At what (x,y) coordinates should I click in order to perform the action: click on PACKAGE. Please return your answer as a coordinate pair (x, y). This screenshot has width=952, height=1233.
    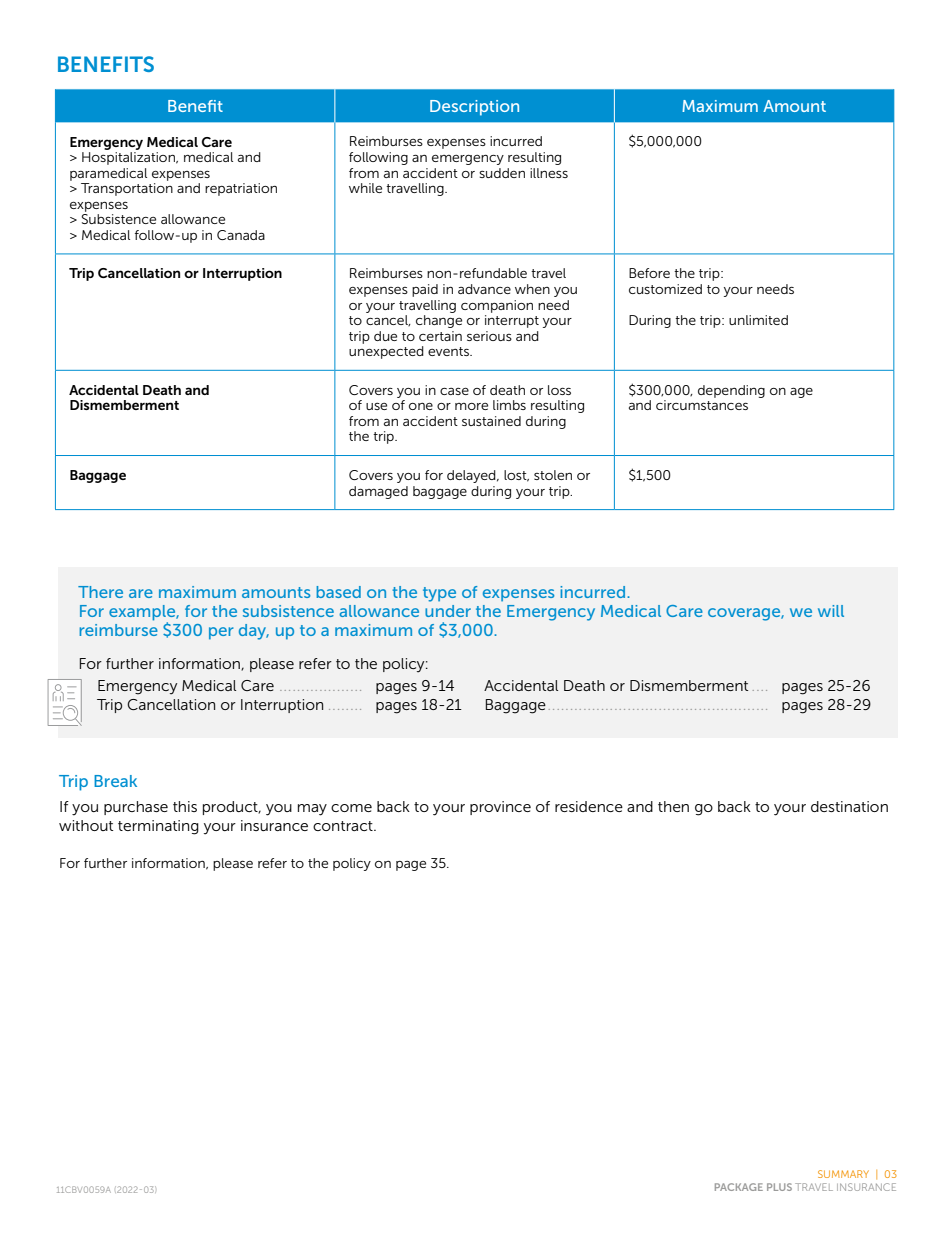
    Looking at the image, I should click on (739, 1187).
